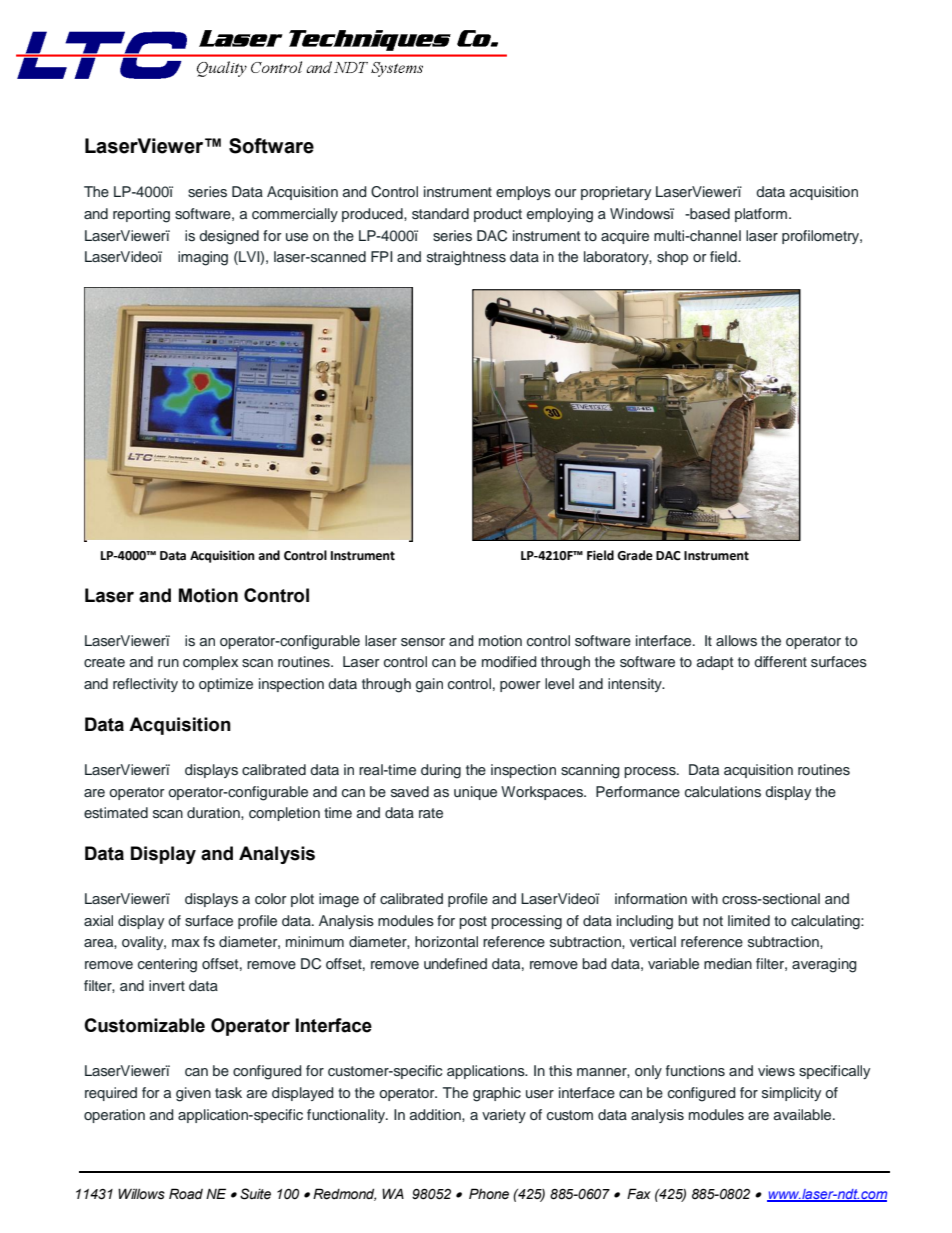  What do you see at coordinates (440, 214) in the screenshot?
I see `standard` at bounding box center [440, 214].
